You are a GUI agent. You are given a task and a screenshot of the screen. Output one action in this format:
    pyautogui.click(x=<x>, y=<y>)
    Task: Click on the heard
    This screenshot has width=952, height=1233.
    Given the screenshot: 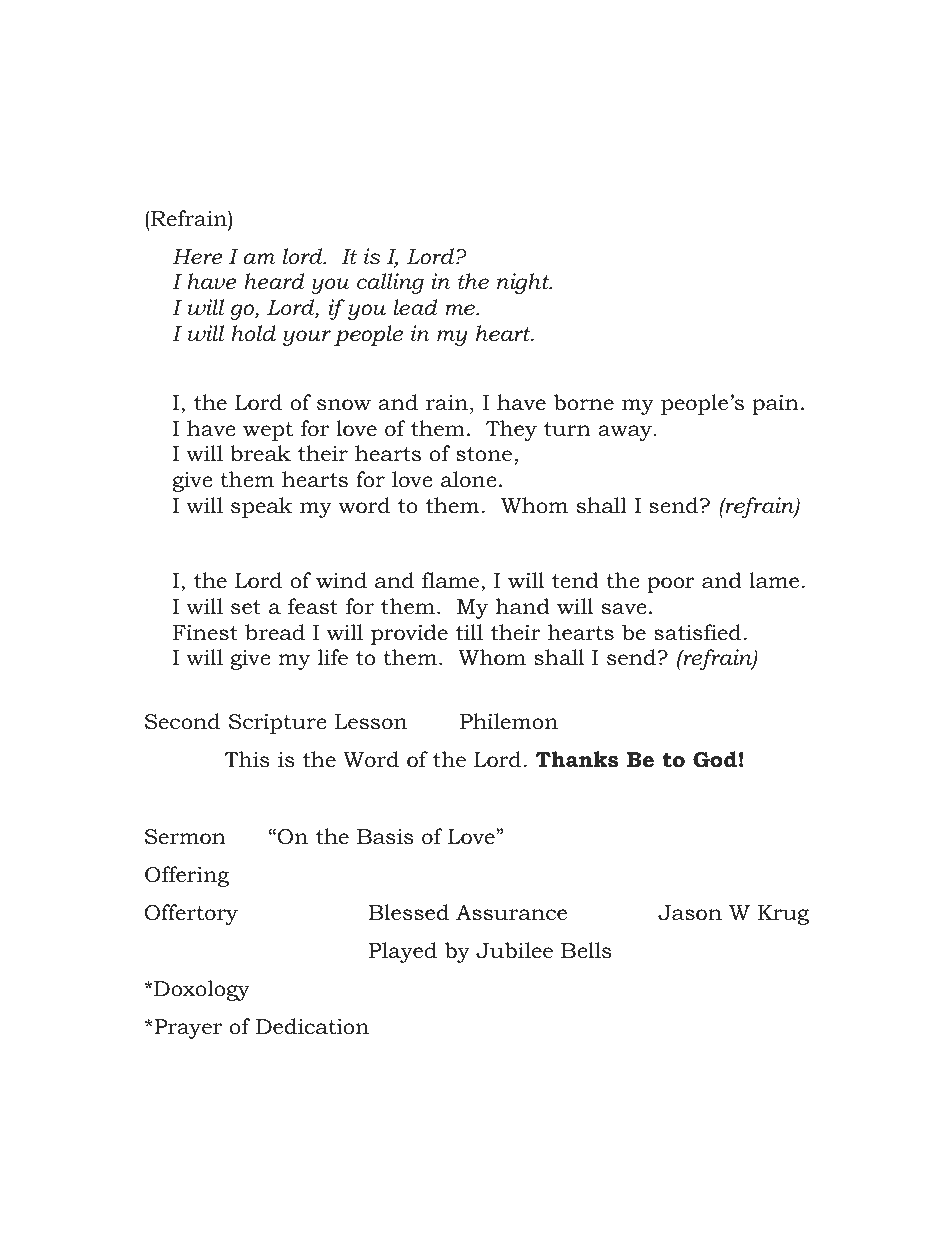 What is the action you would take?
    pyautogui.click(x=274, y=281)
